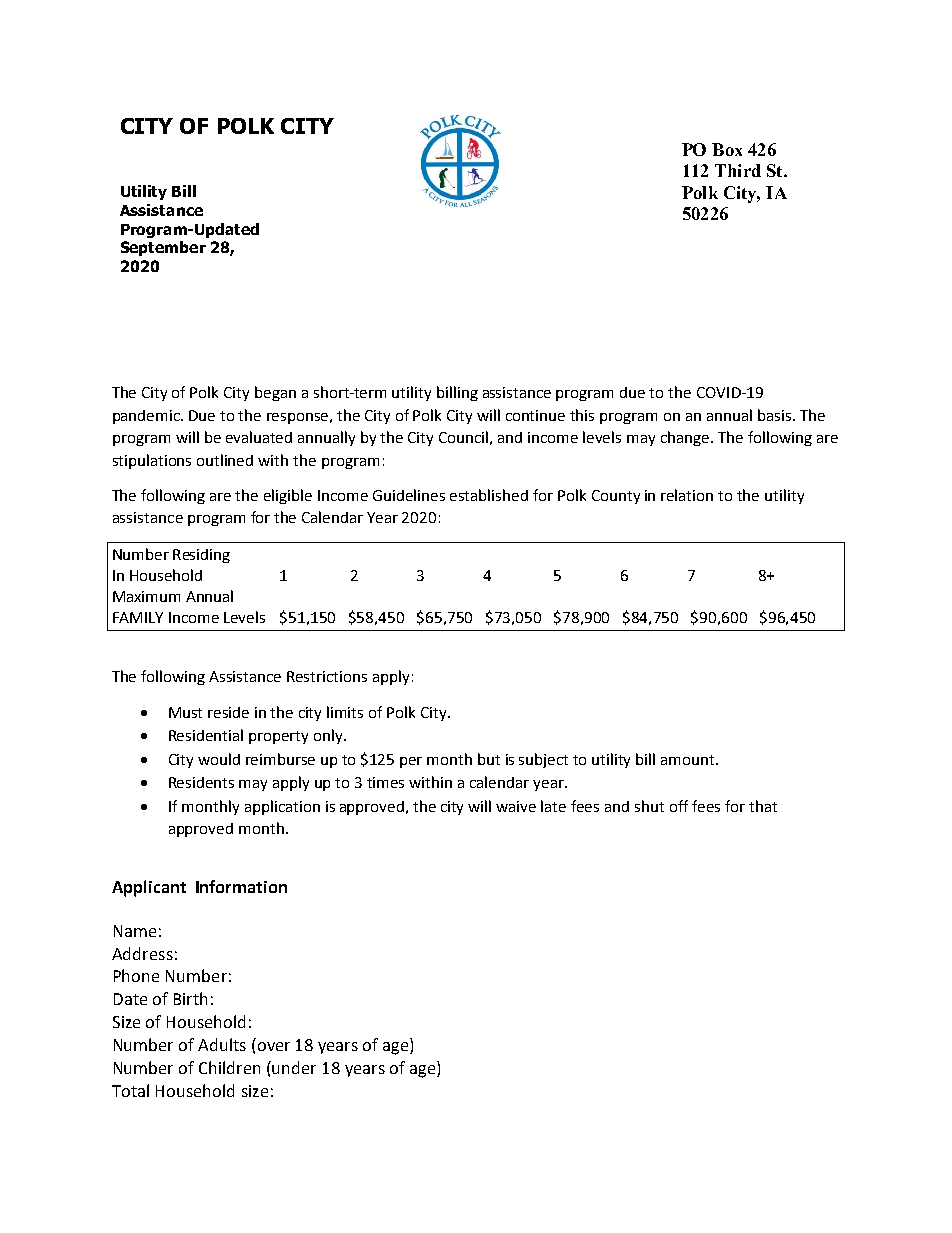 Image resolution: width=952 pixels, height=1233 pixels. What do you see at coordinates (163, 248) in the document?
I see `September` at bounding box center [163, 248].
